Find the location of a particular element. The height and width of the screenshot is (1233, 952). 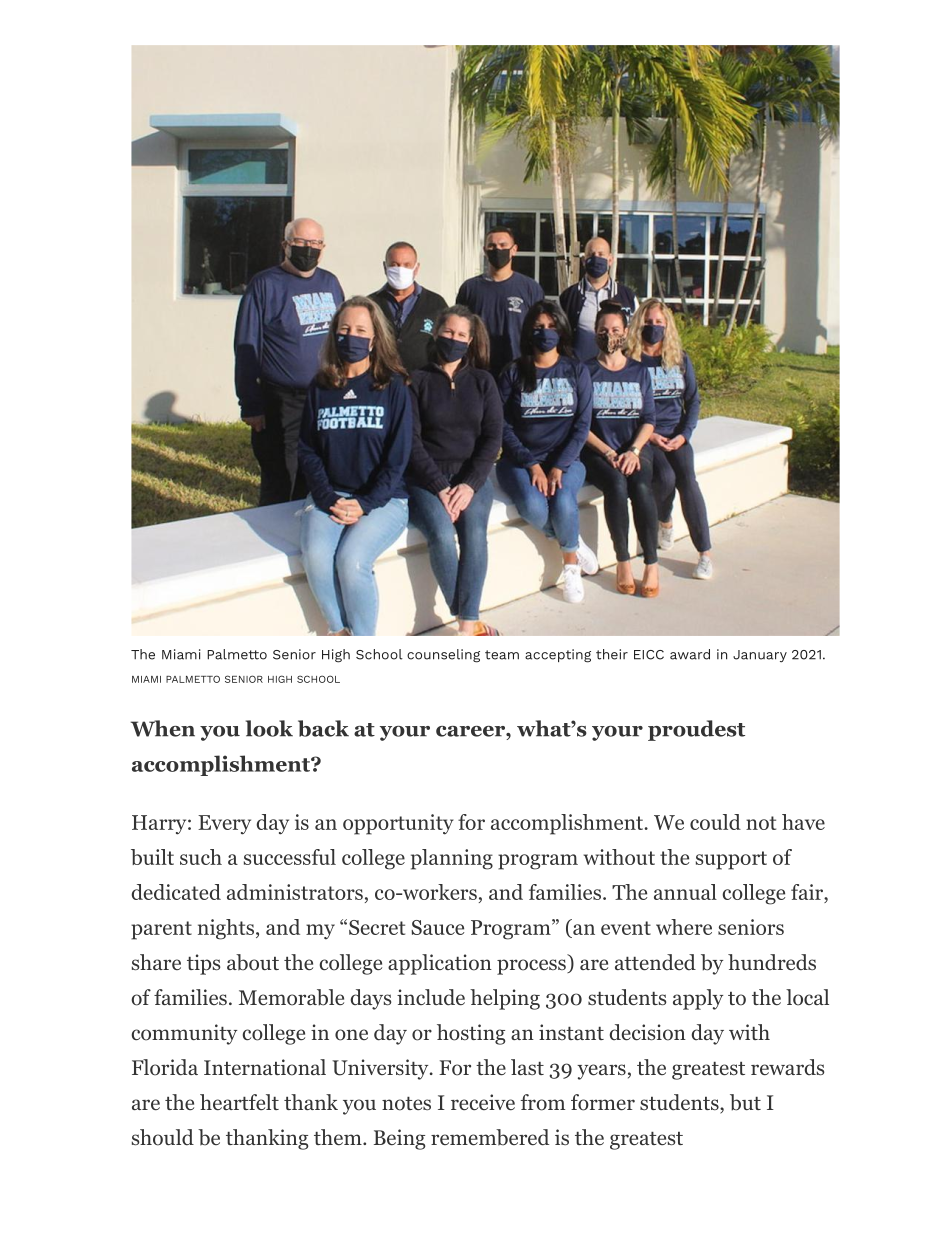

dedicated is located at coordinates (176, 892).
